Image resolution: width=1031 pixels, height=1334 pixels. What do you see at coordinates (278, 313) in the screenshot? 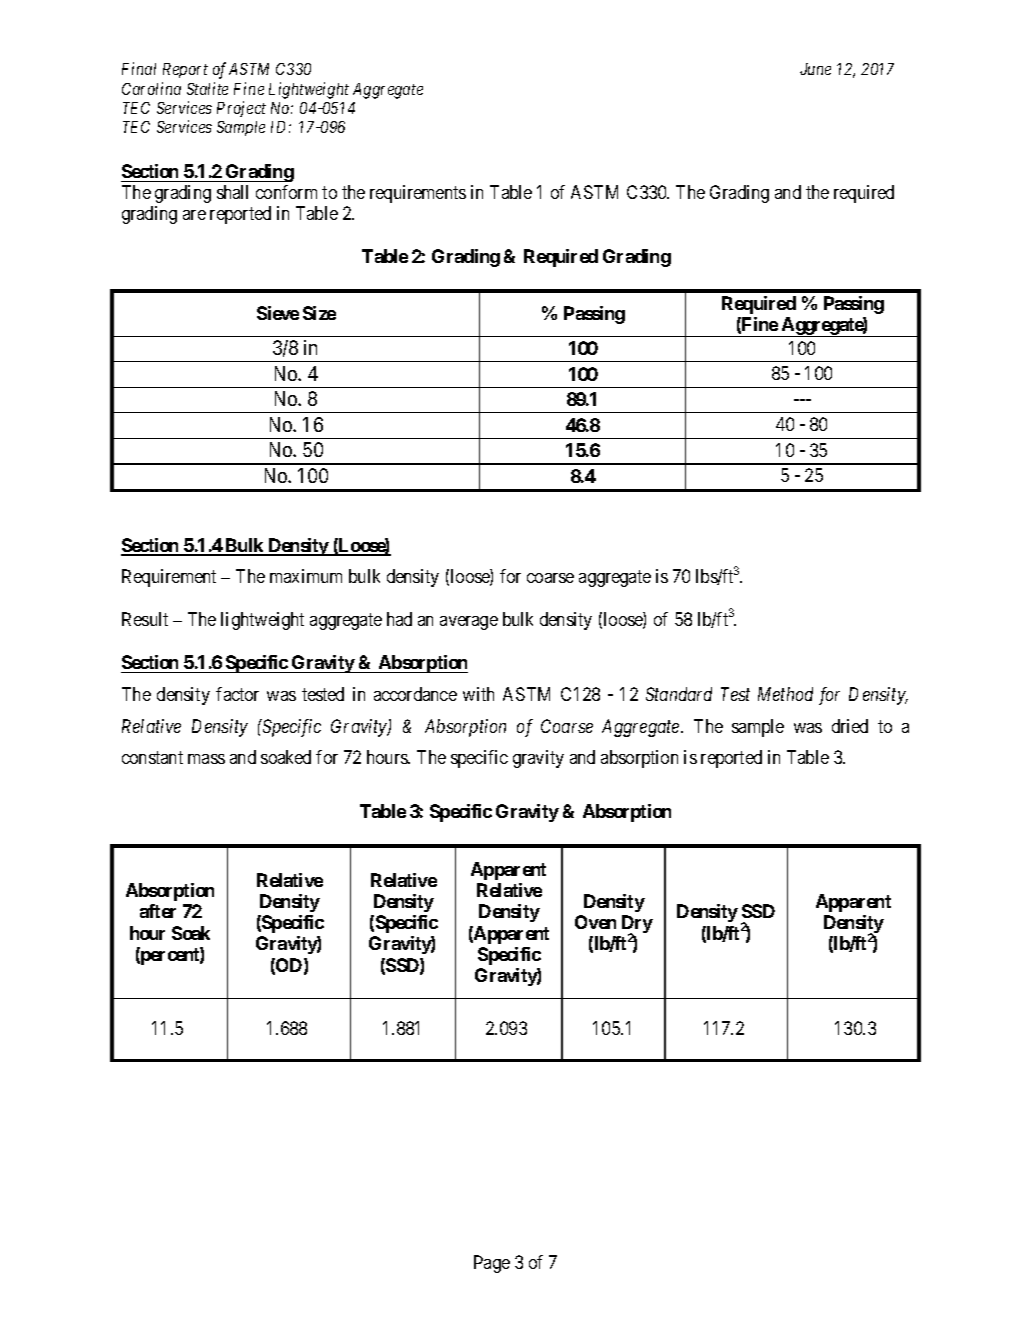
I see `Sieve` at bounding box center [278, 313].
